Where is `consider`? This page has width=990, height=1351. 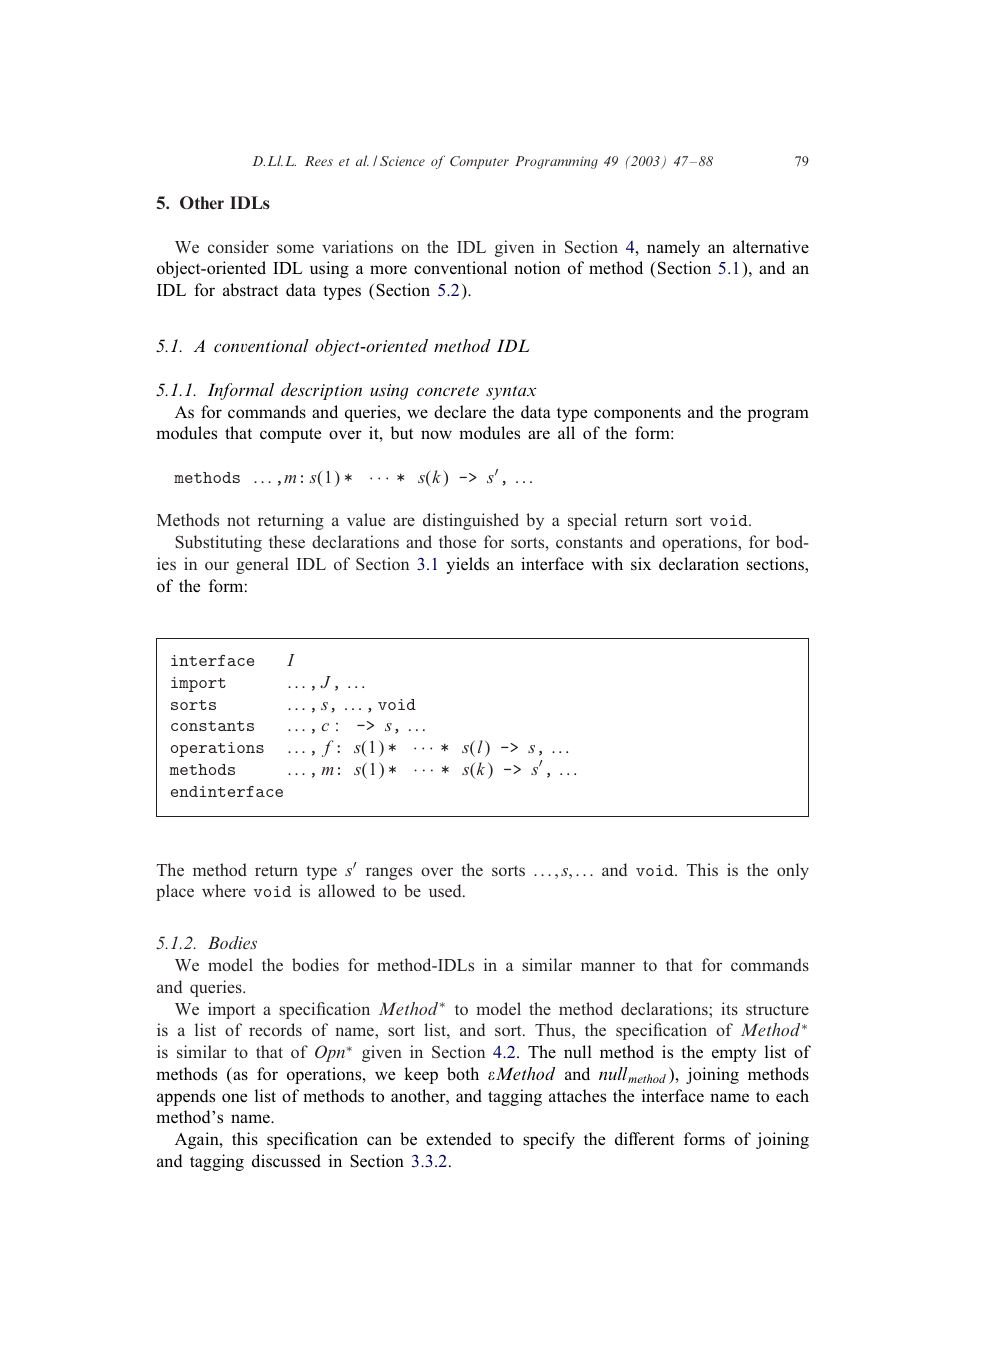
consider is located at coordinates (238, 246).
